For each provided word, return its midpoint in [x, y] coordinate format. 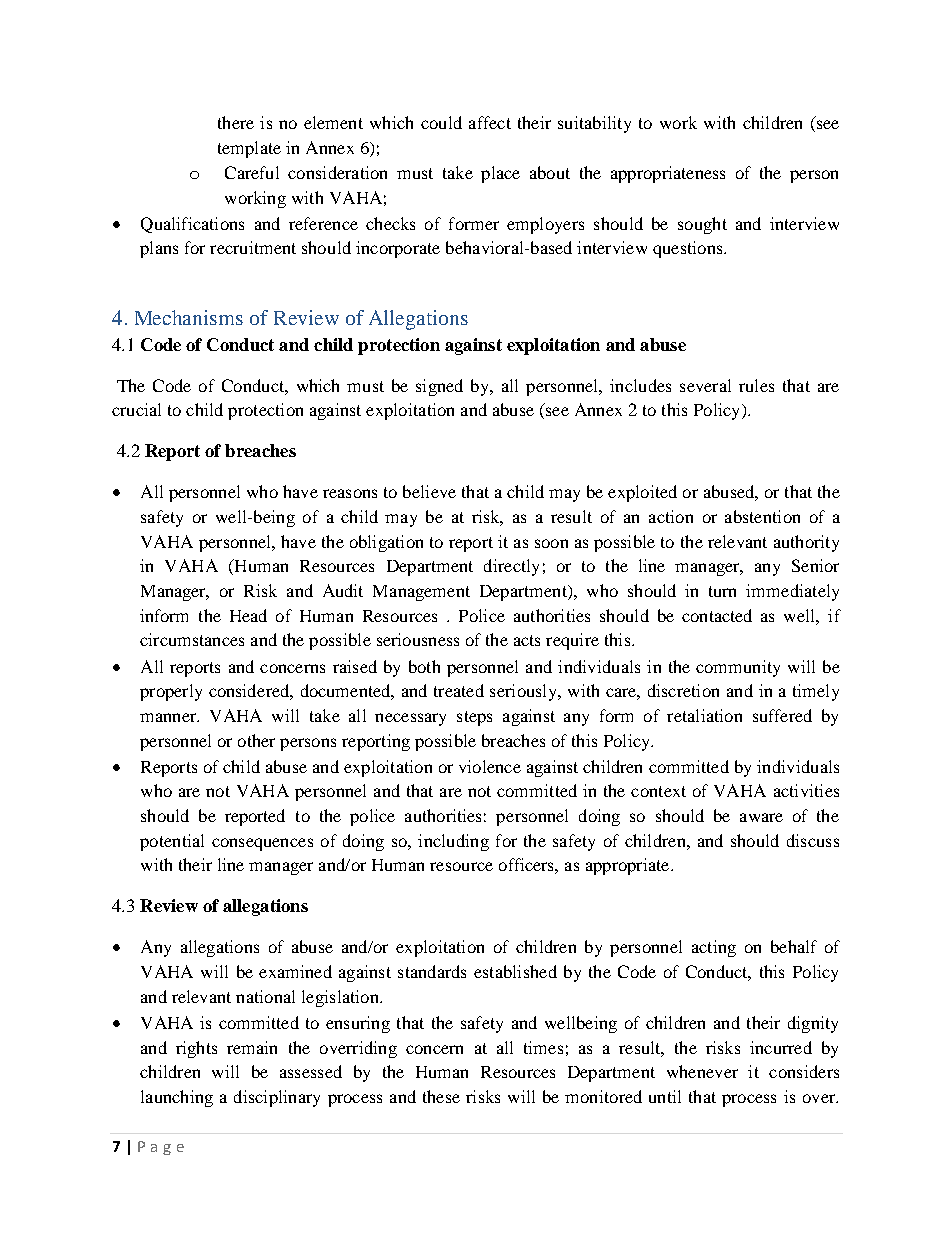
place [500, 174]
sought [702, 225]
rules [756, 385]
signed [439, 387]
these [441, 1096]
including [453, 842]
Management [421, 593]
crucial [136, 409]
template [249, 149]
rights [196, 1049]
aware [761, 817]
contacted [717, 615]
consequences [262, 844]
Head [248, 615]
